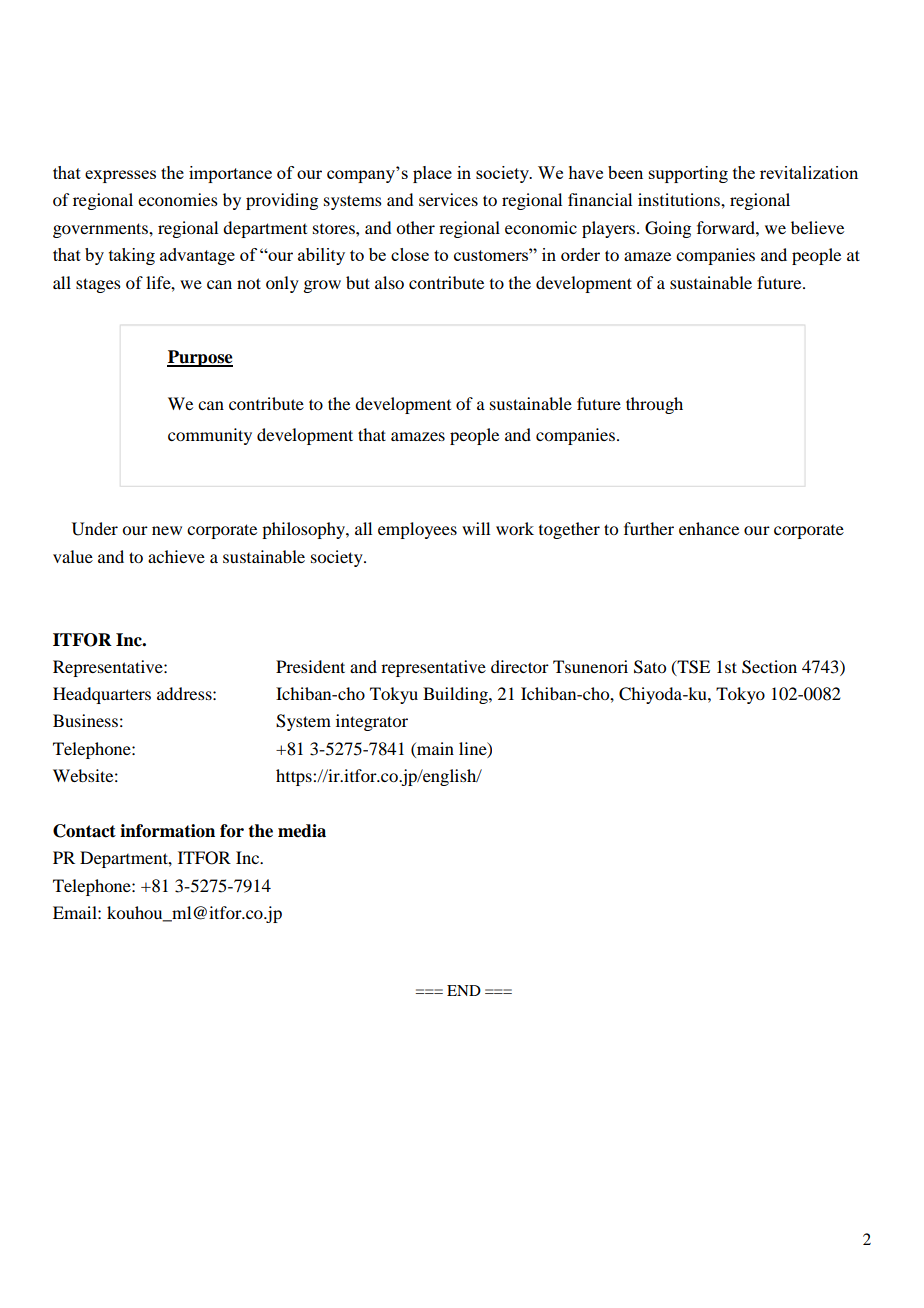  I want to click on media, so click(302, 831).
